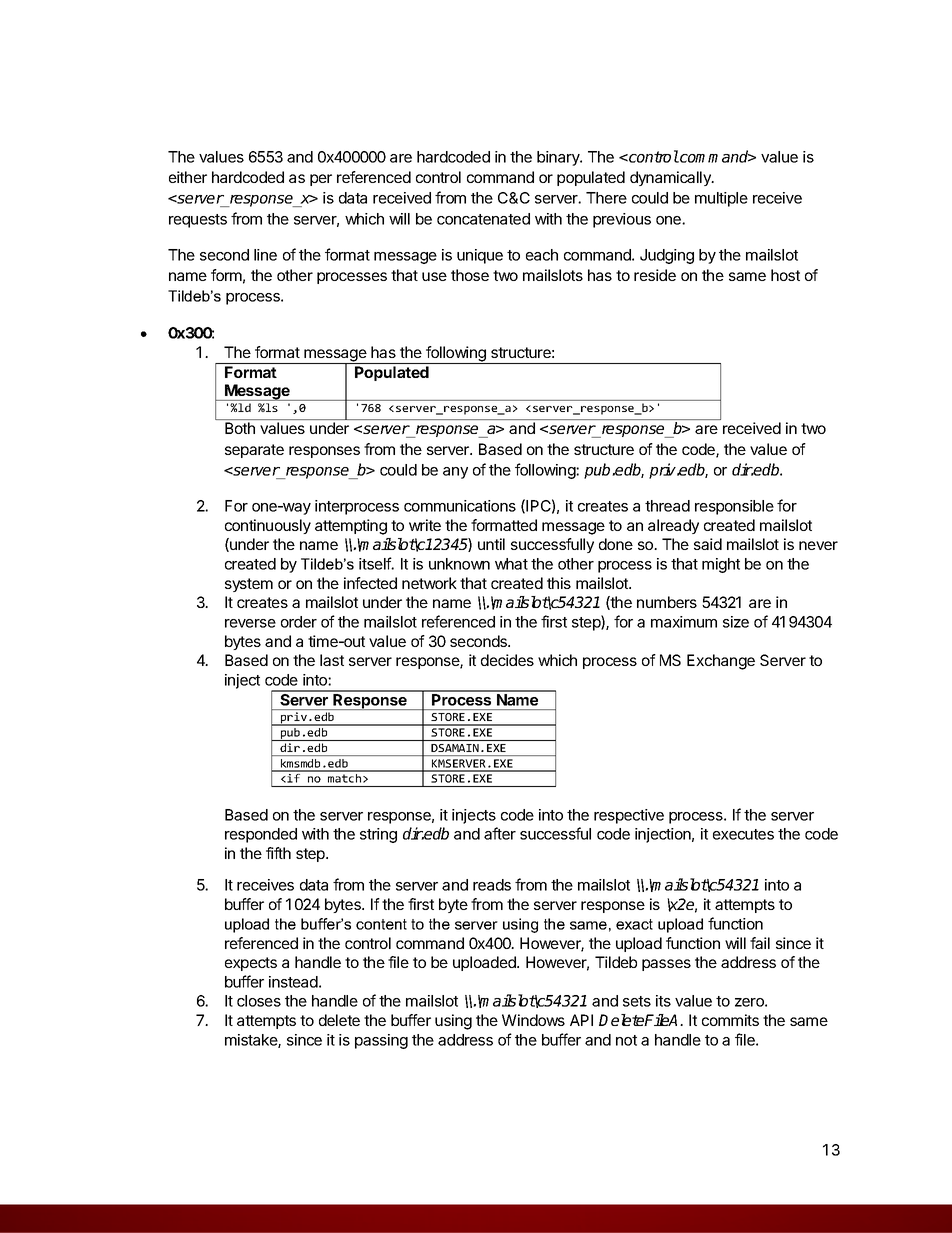  Describe the element at coordinates (500, 833) in the image. I see `after` at that location.
